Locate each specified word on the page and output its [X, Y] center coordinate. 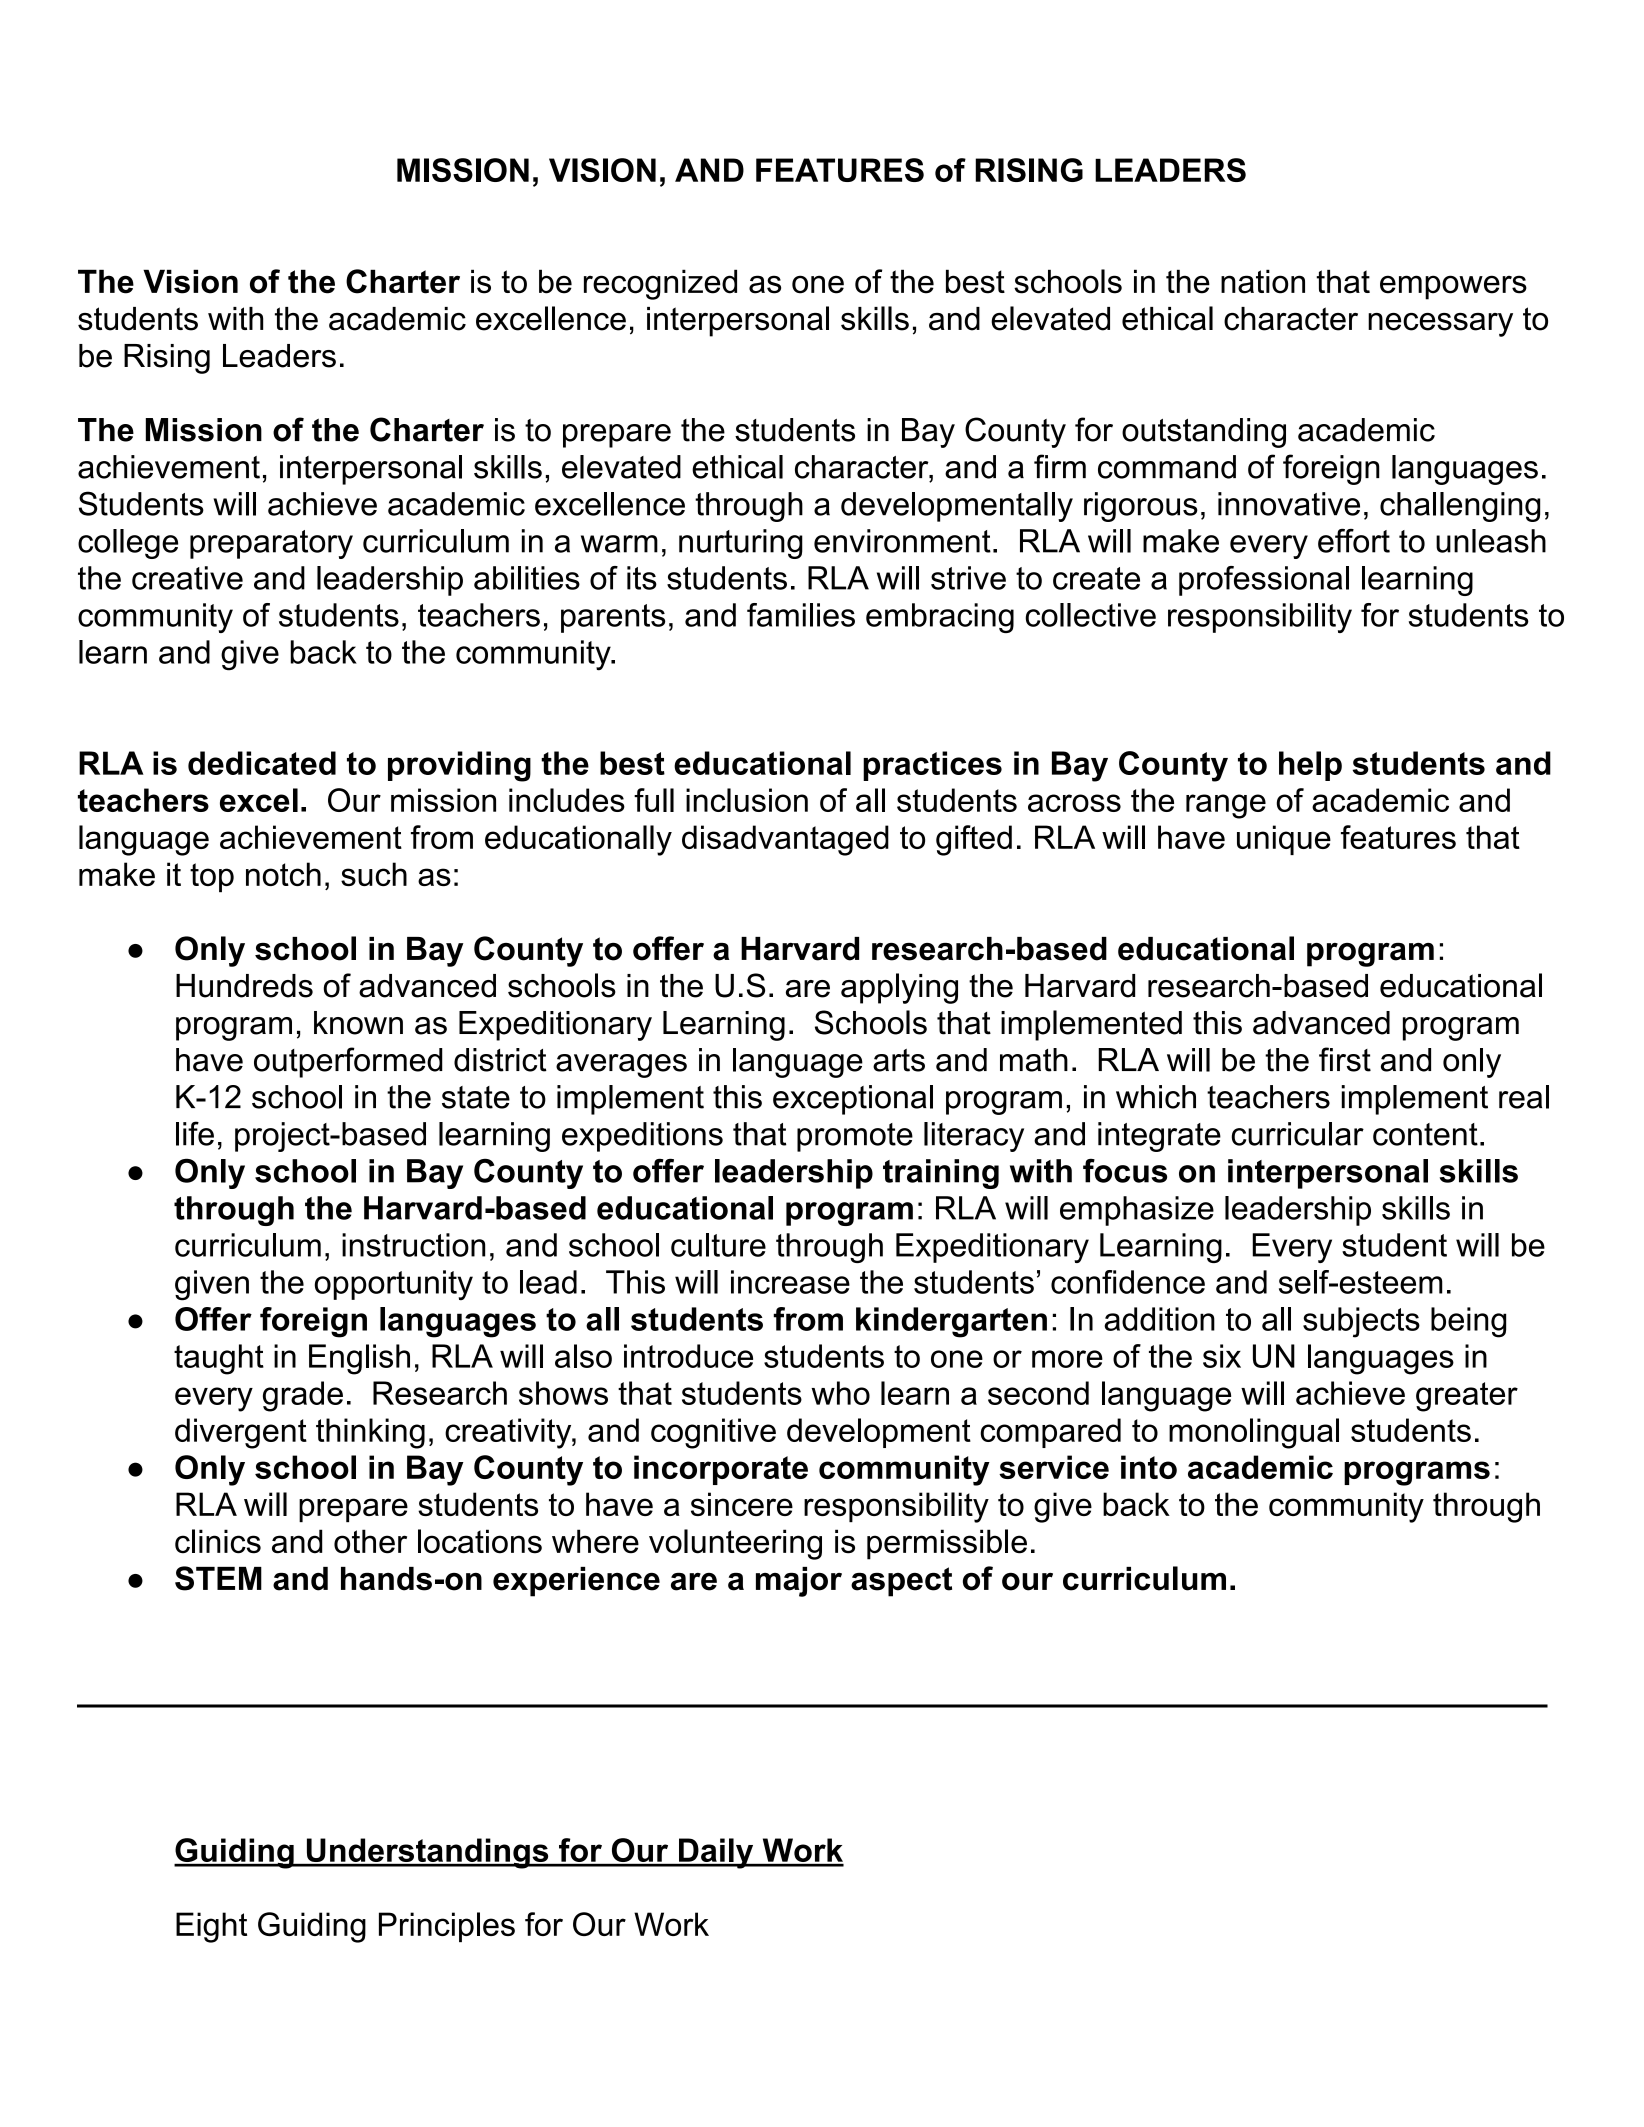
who [840, 1393]
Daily [716, 1853]
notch [283, 874]
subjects [1361, 1322]
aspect [901, 1582]
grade [303, 1396]
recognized [660, 284]
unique [1284, 840]
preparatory [271, 544]
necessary [1440, 325]
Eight [211, 1927]
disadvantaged [785, 840]
